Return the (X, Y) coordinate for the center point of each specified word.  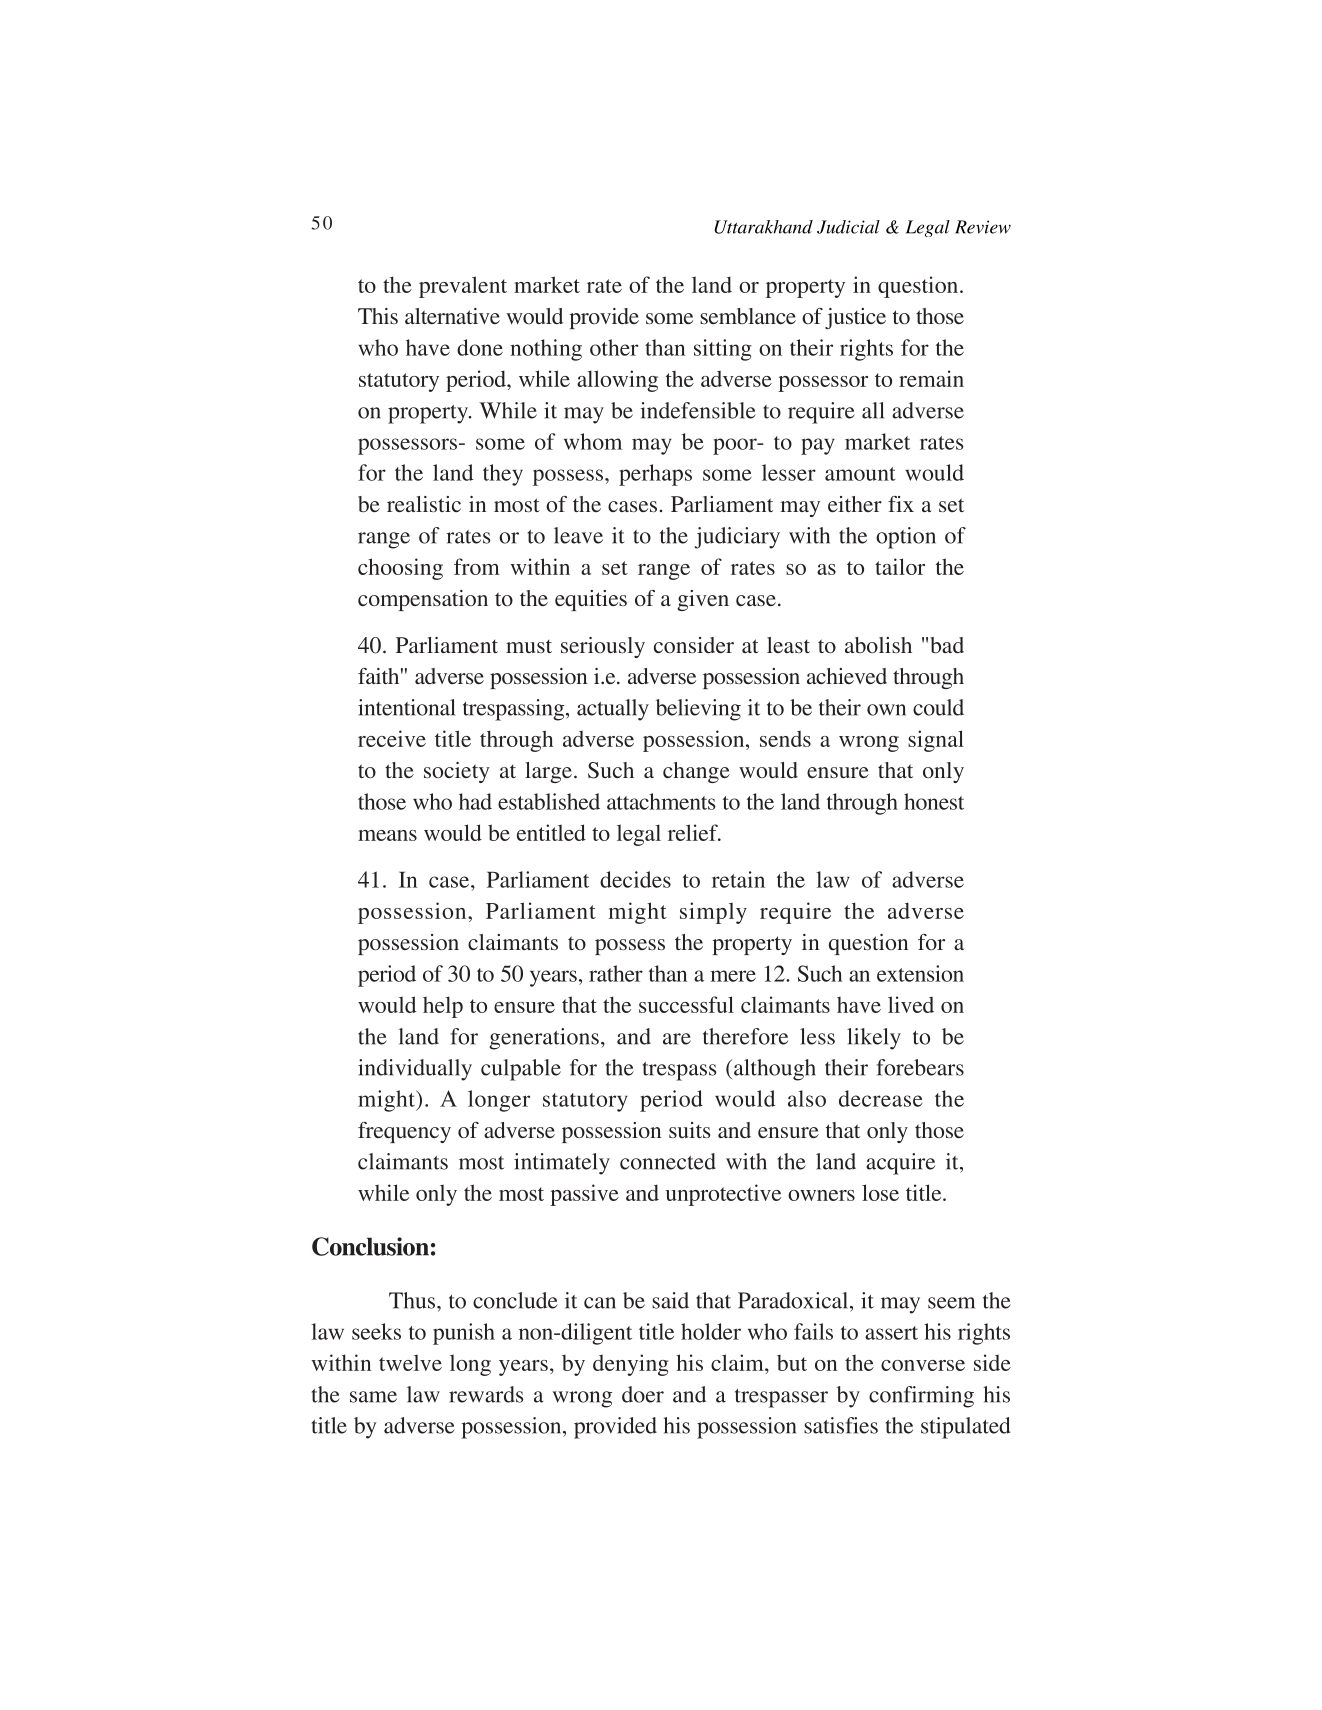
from (477, 566)
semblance (748, 316)
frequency (404, 1132)
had (475, 801)
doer (643, 1394)
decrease (881, 1098)
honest (934, 801)
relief (694, 832)
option (906, 538)
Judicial (848, 227)
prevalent (463, 287)
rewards (486, 1394)
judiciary (737, 538)
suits (689, 1130)
